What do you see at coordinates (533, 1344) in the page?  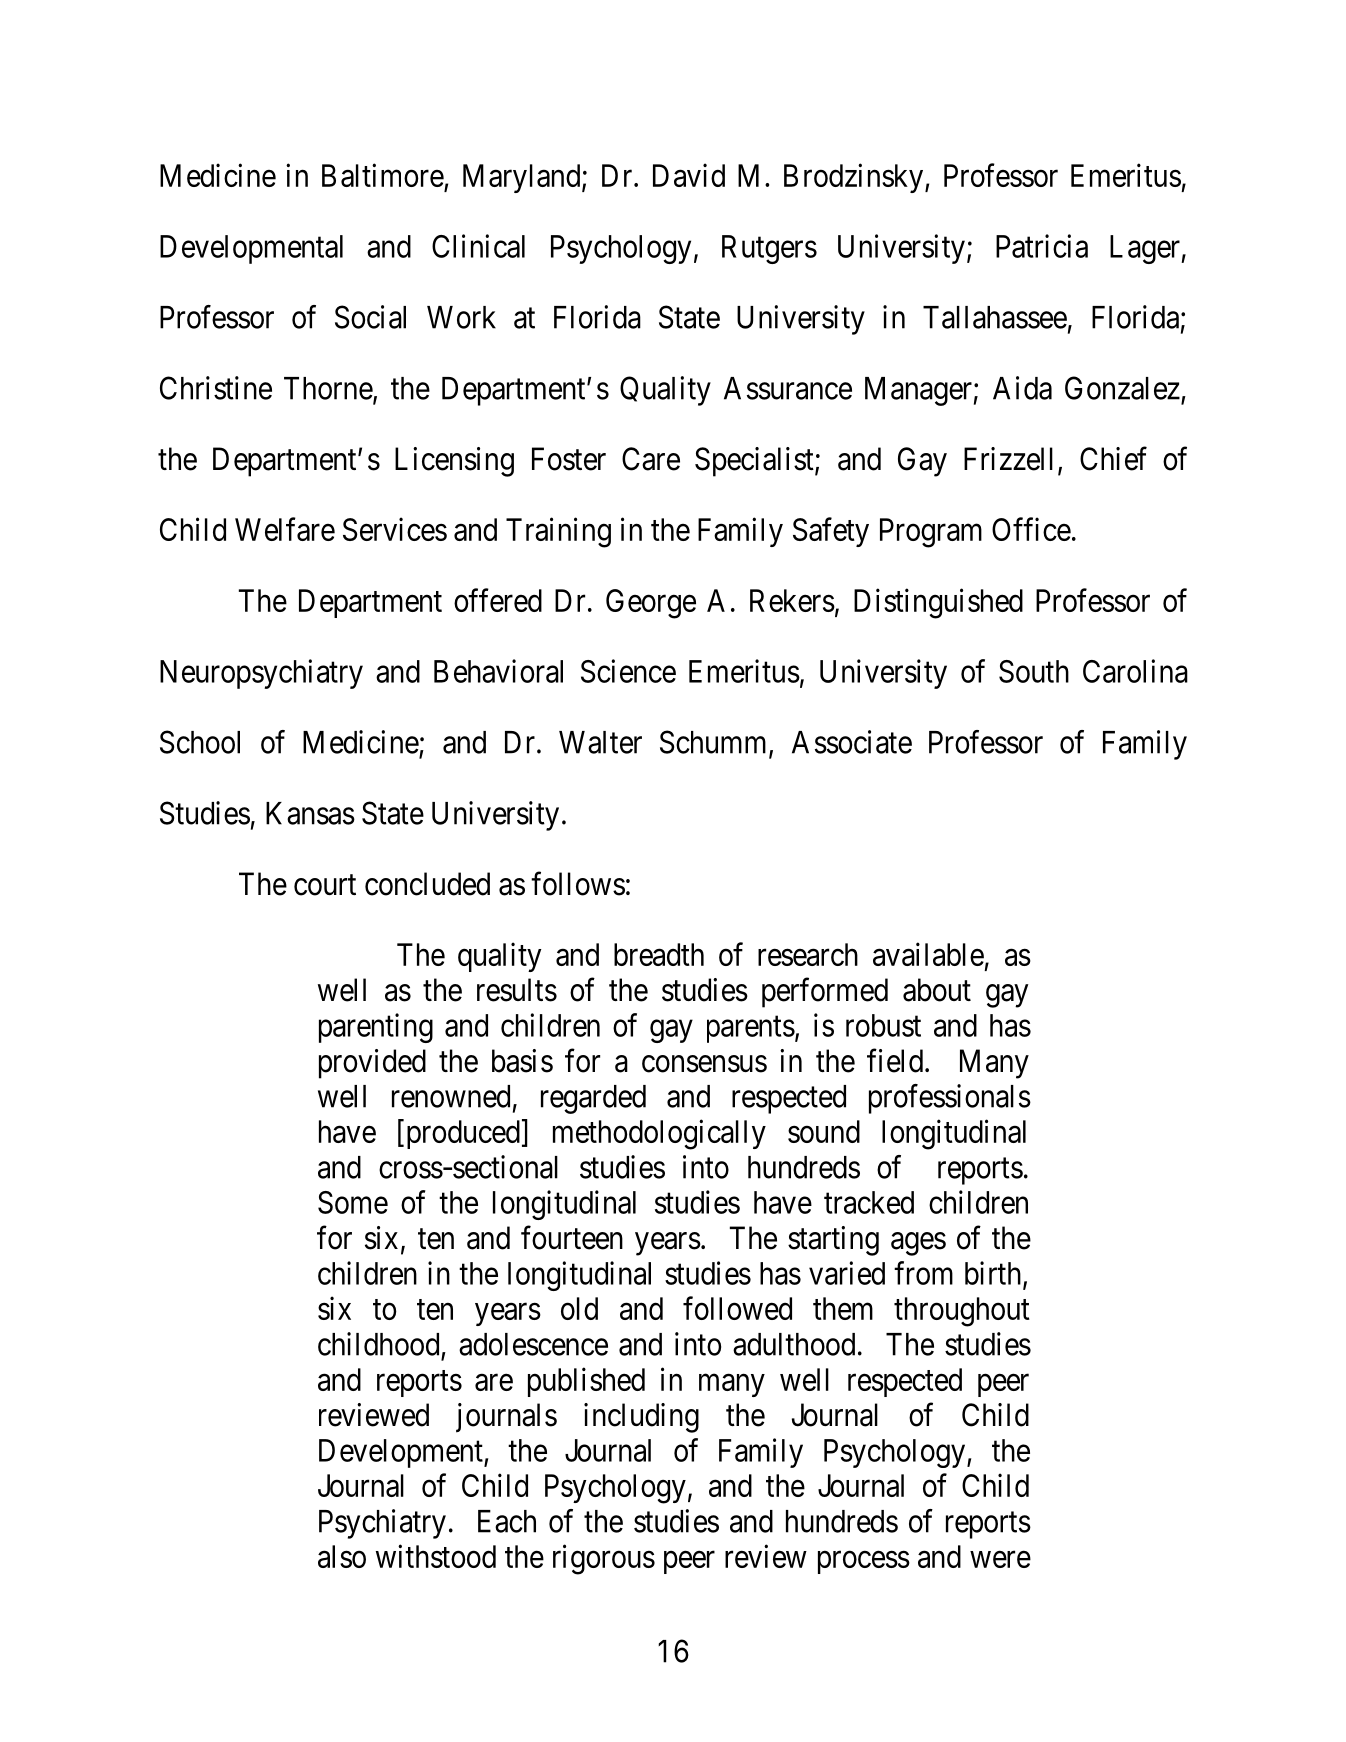 I see `adolescence` at bounding box center [533, 1344].
